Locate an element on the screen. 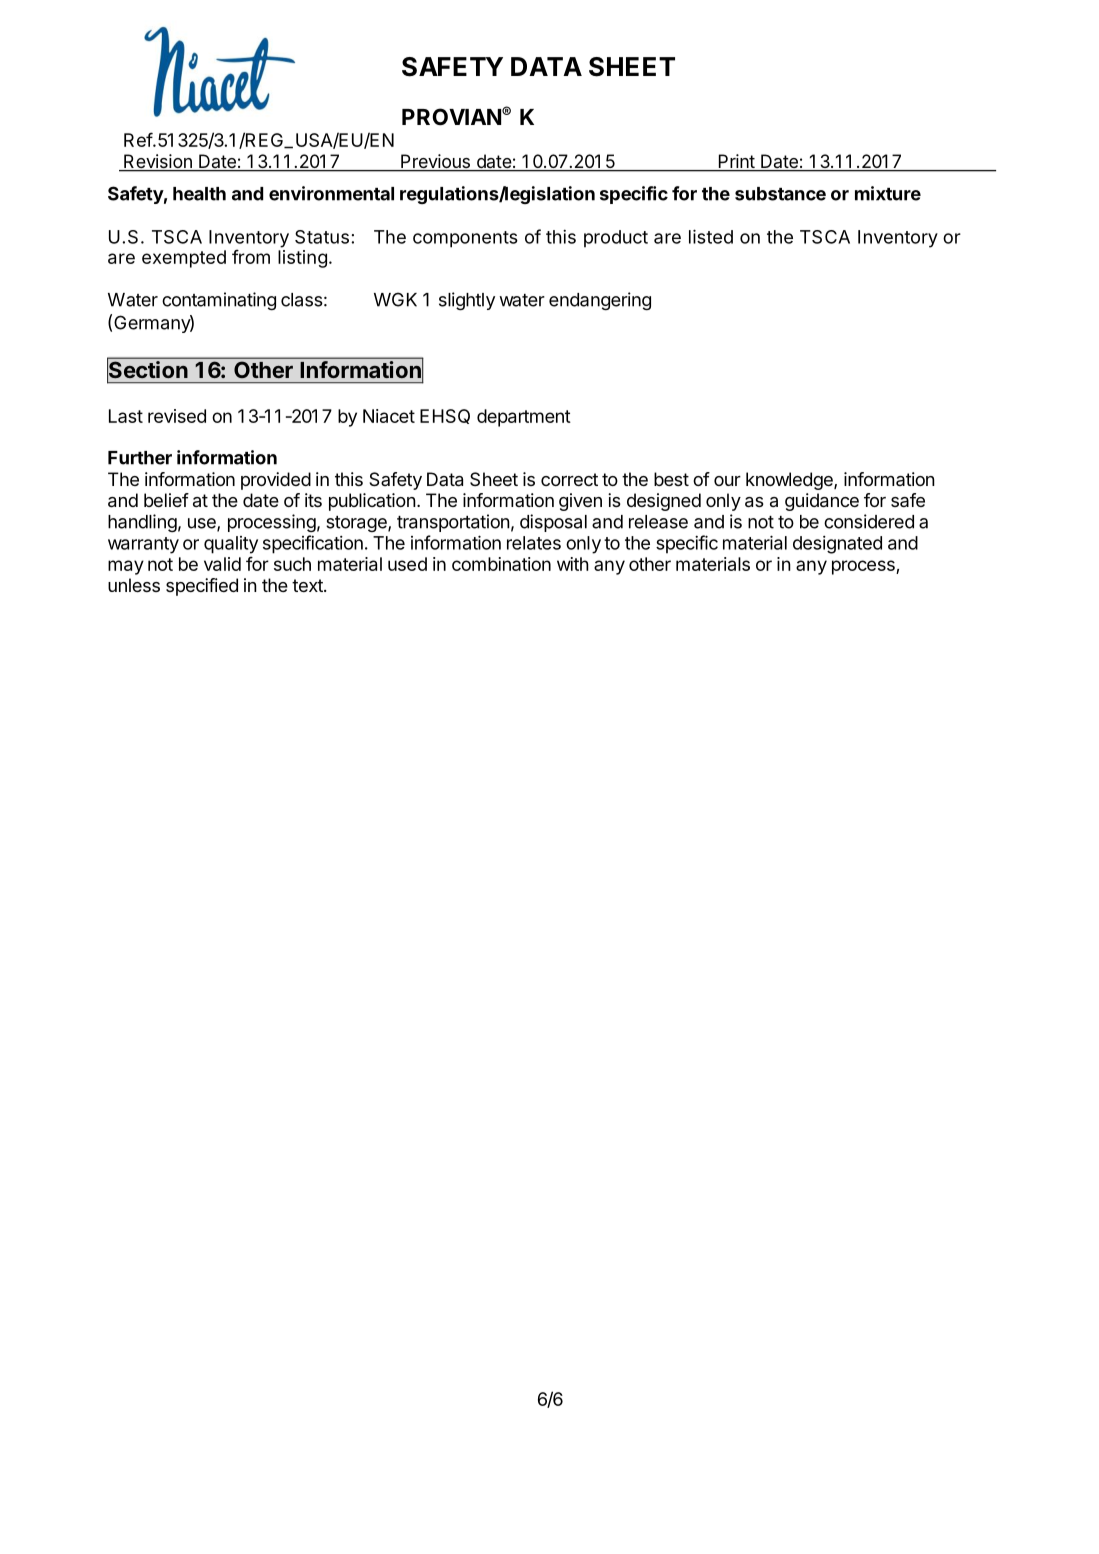 This screenshot has width=1099, height=1554. valid is located at coordinates (222, 564).
